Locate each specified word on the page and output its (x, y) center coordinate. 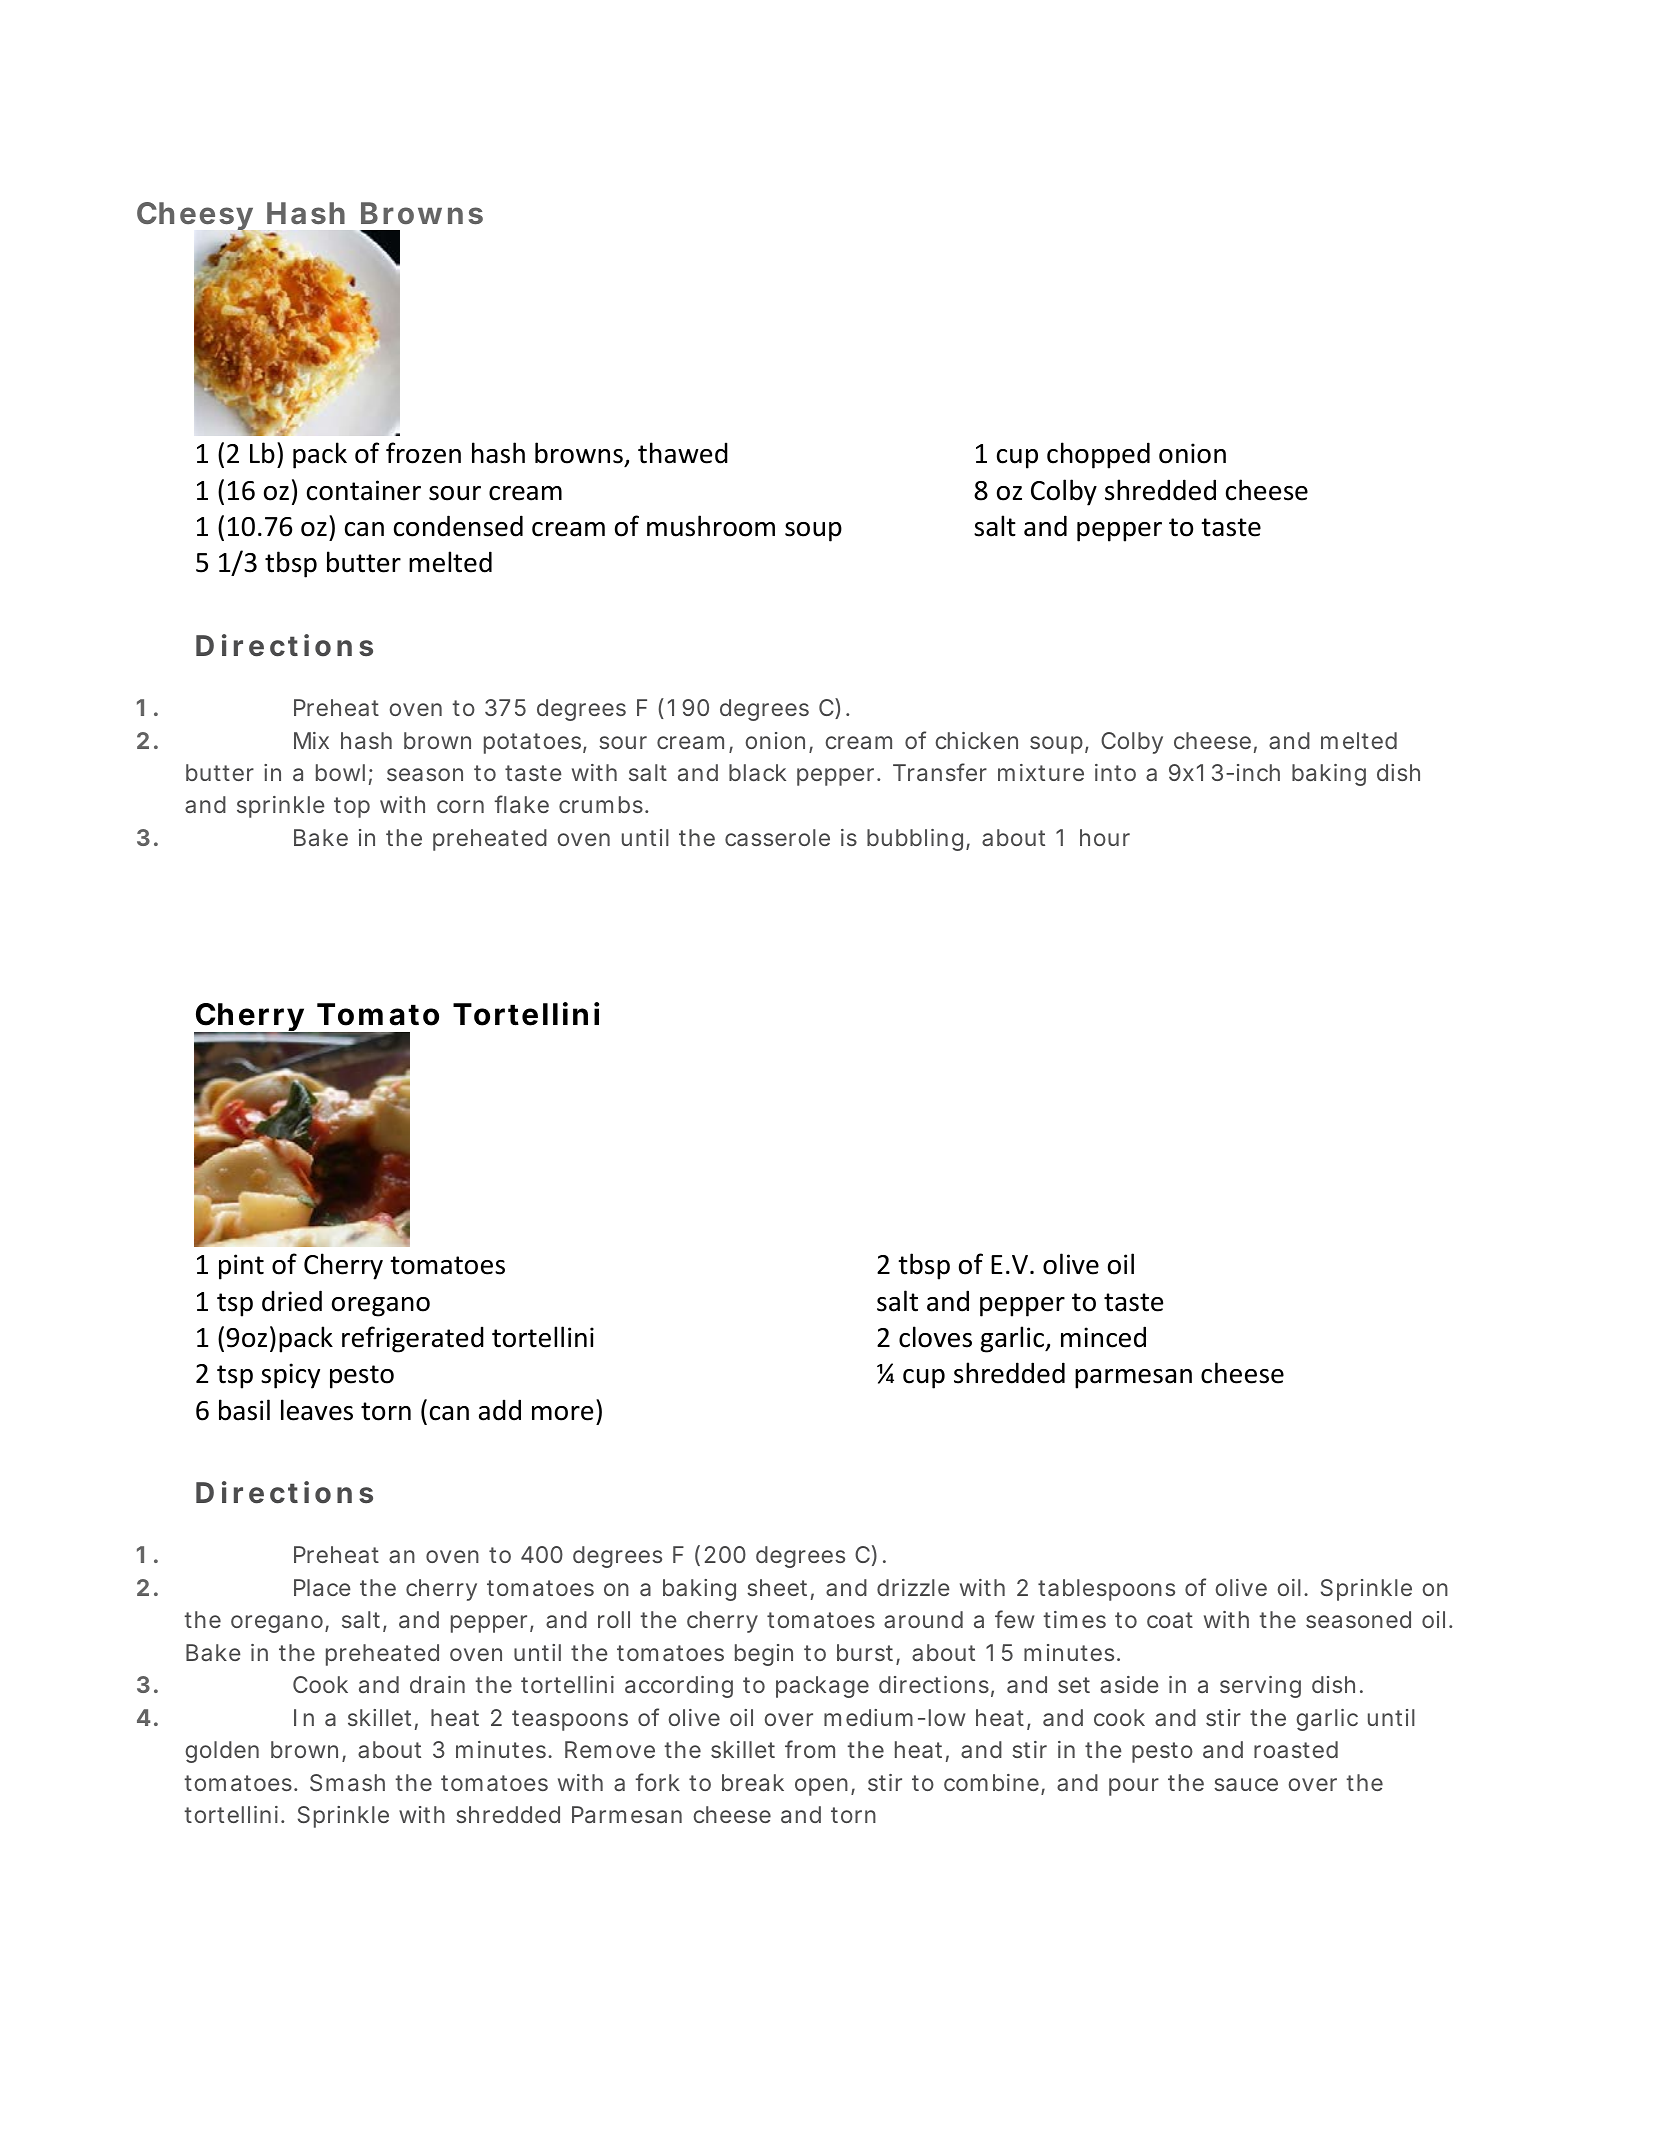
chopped (1098, 455)
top (352, 807)
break (753, 1782)
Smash (347, 1782)
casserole (777, 837)
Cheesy (195, 218)
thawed (683, 453)
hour (1105, 837)
